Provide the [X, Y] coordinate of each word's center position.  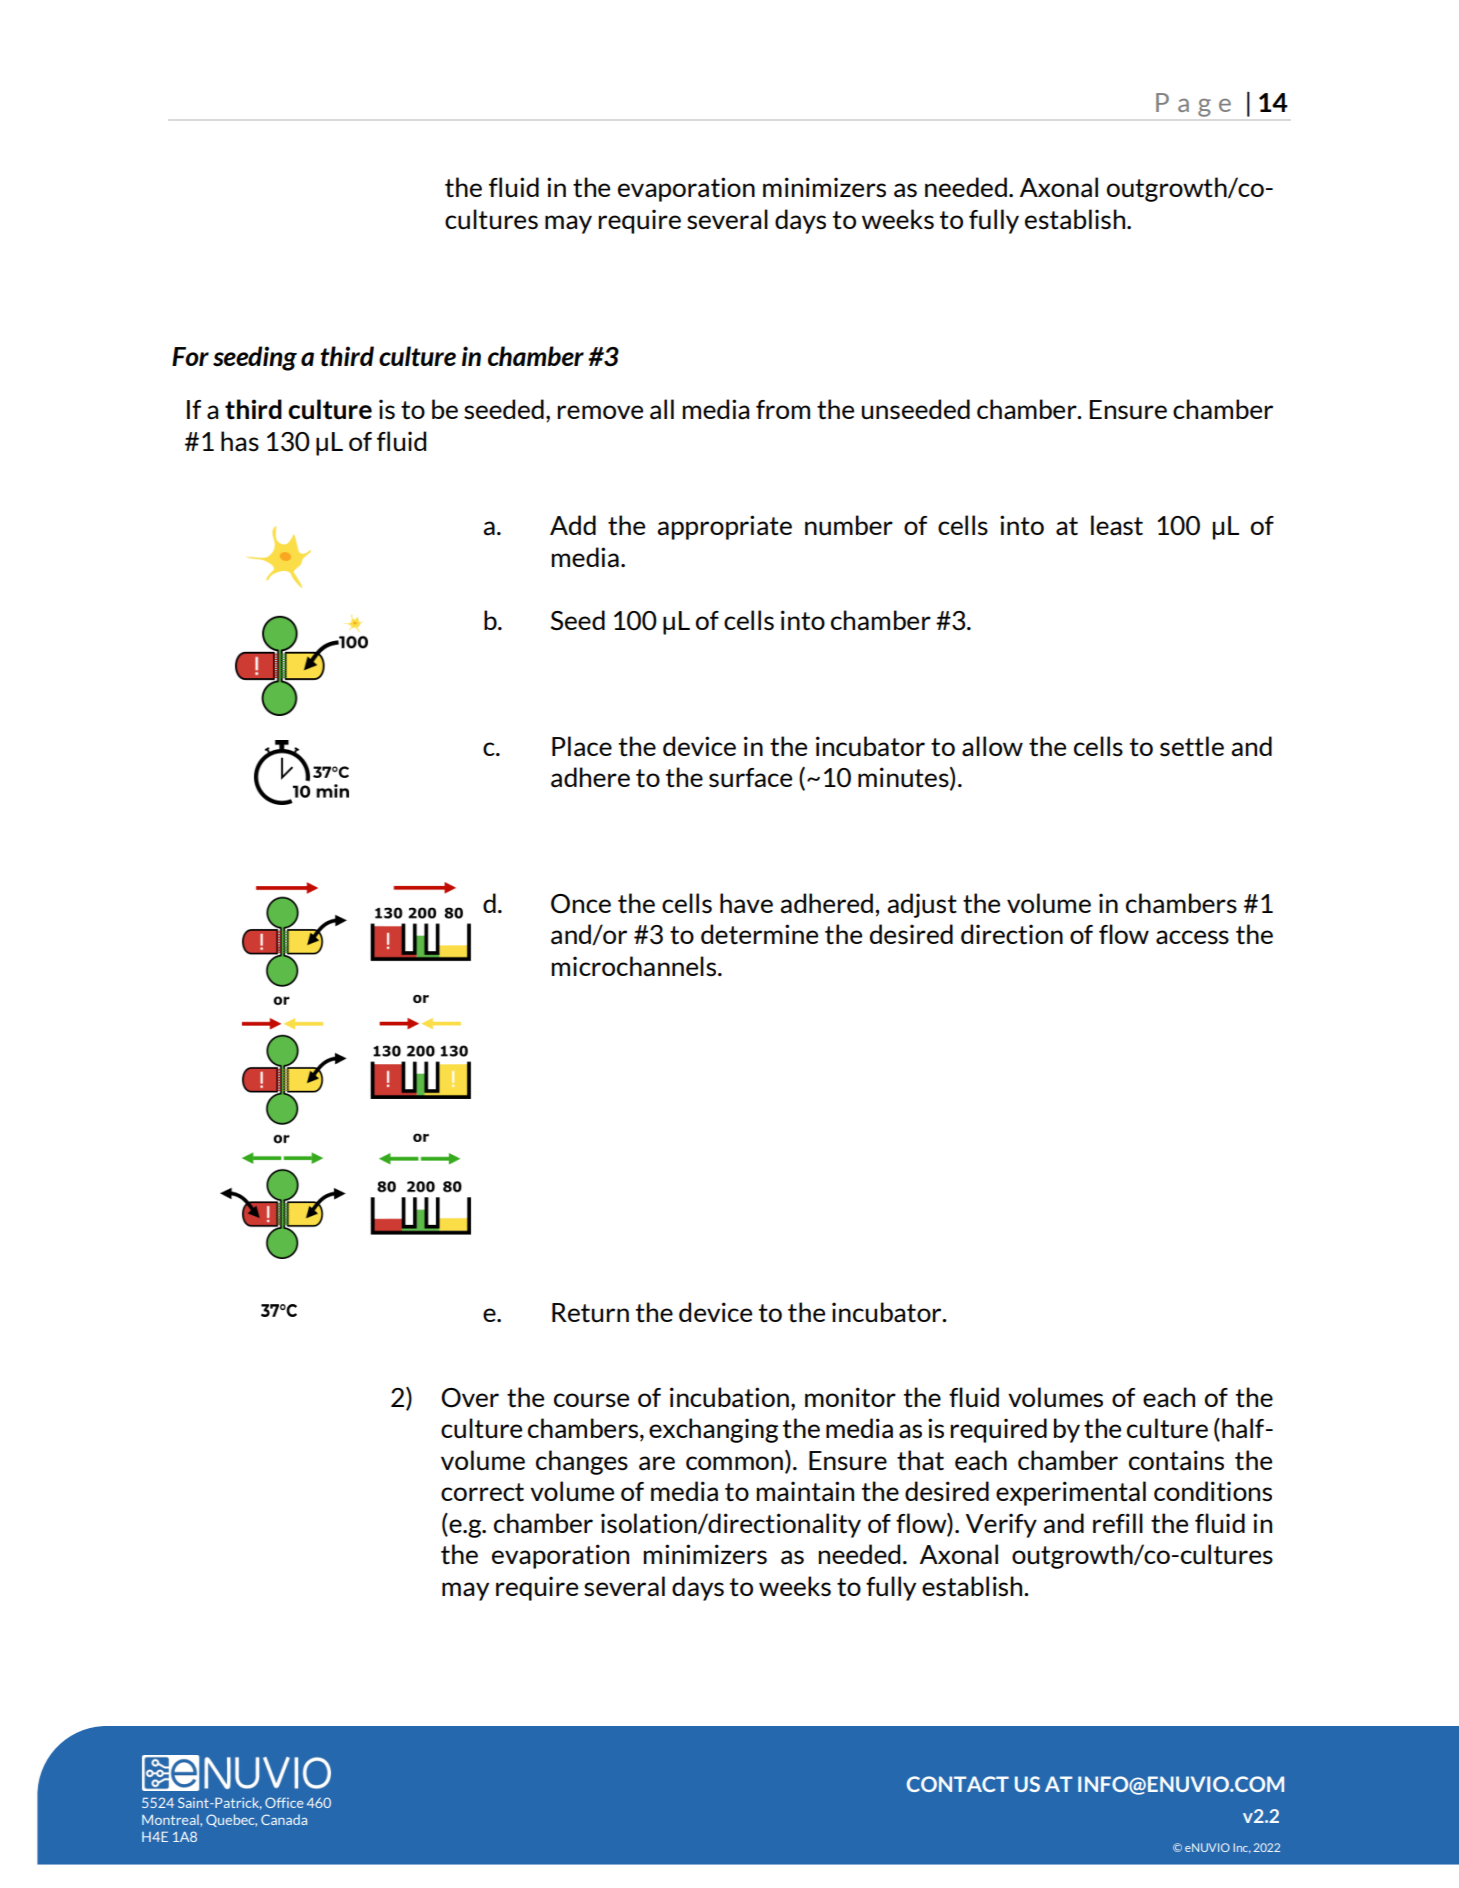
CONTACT [958, 1784]
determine [759, 934]
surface [750, 778]
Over [470, 1398]
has [240, 441]
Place [582, 746]
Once [581, 904]
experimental [1071, 1493]
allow [992, 746]
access [1192, 937]
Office [284, 1802]
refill [1118, 1523]
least [1117, 525]
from [783, 409]
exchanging [713, 1430]
